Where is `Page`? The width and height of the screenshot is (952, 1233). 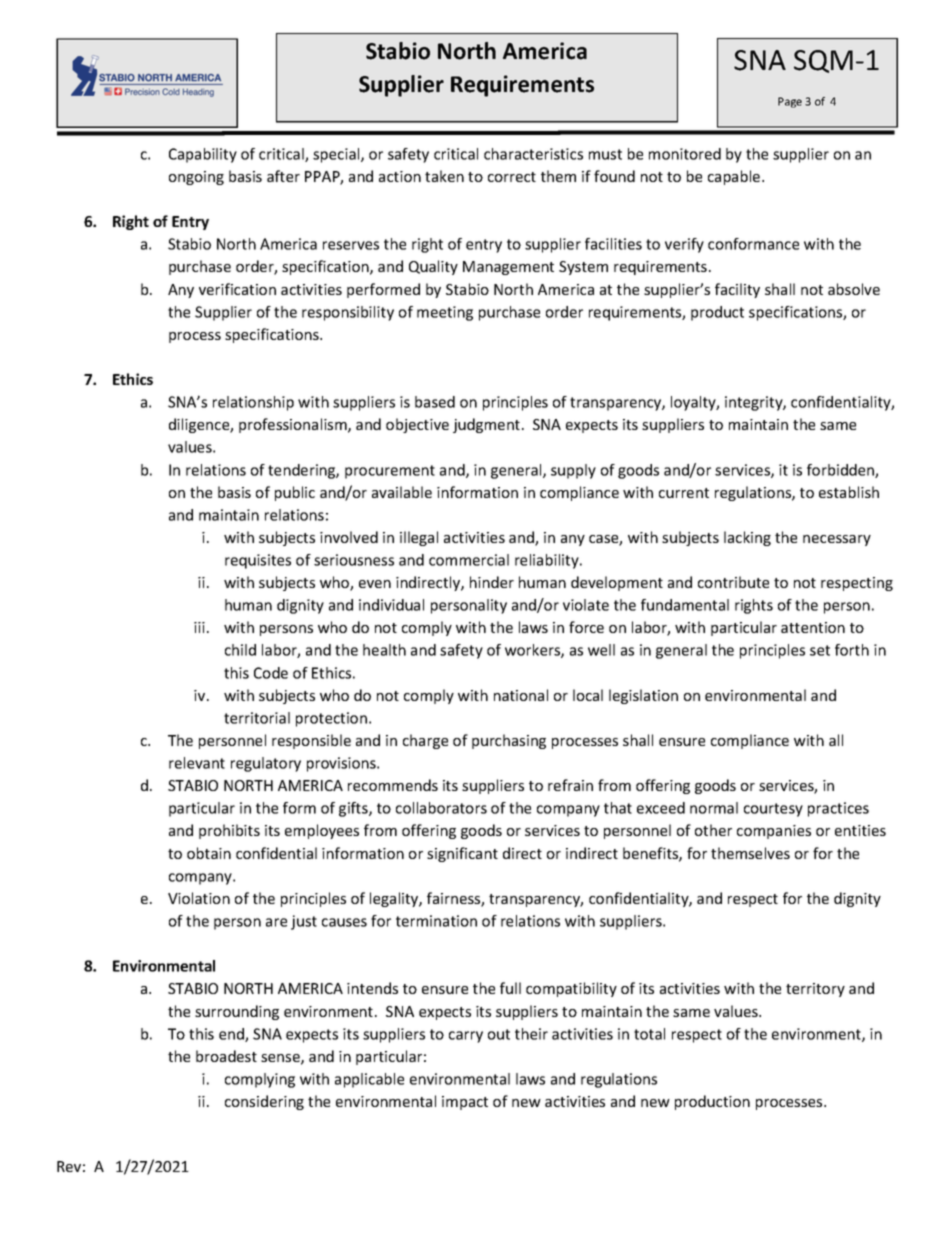
Page is located at coordinates (790, 102).
